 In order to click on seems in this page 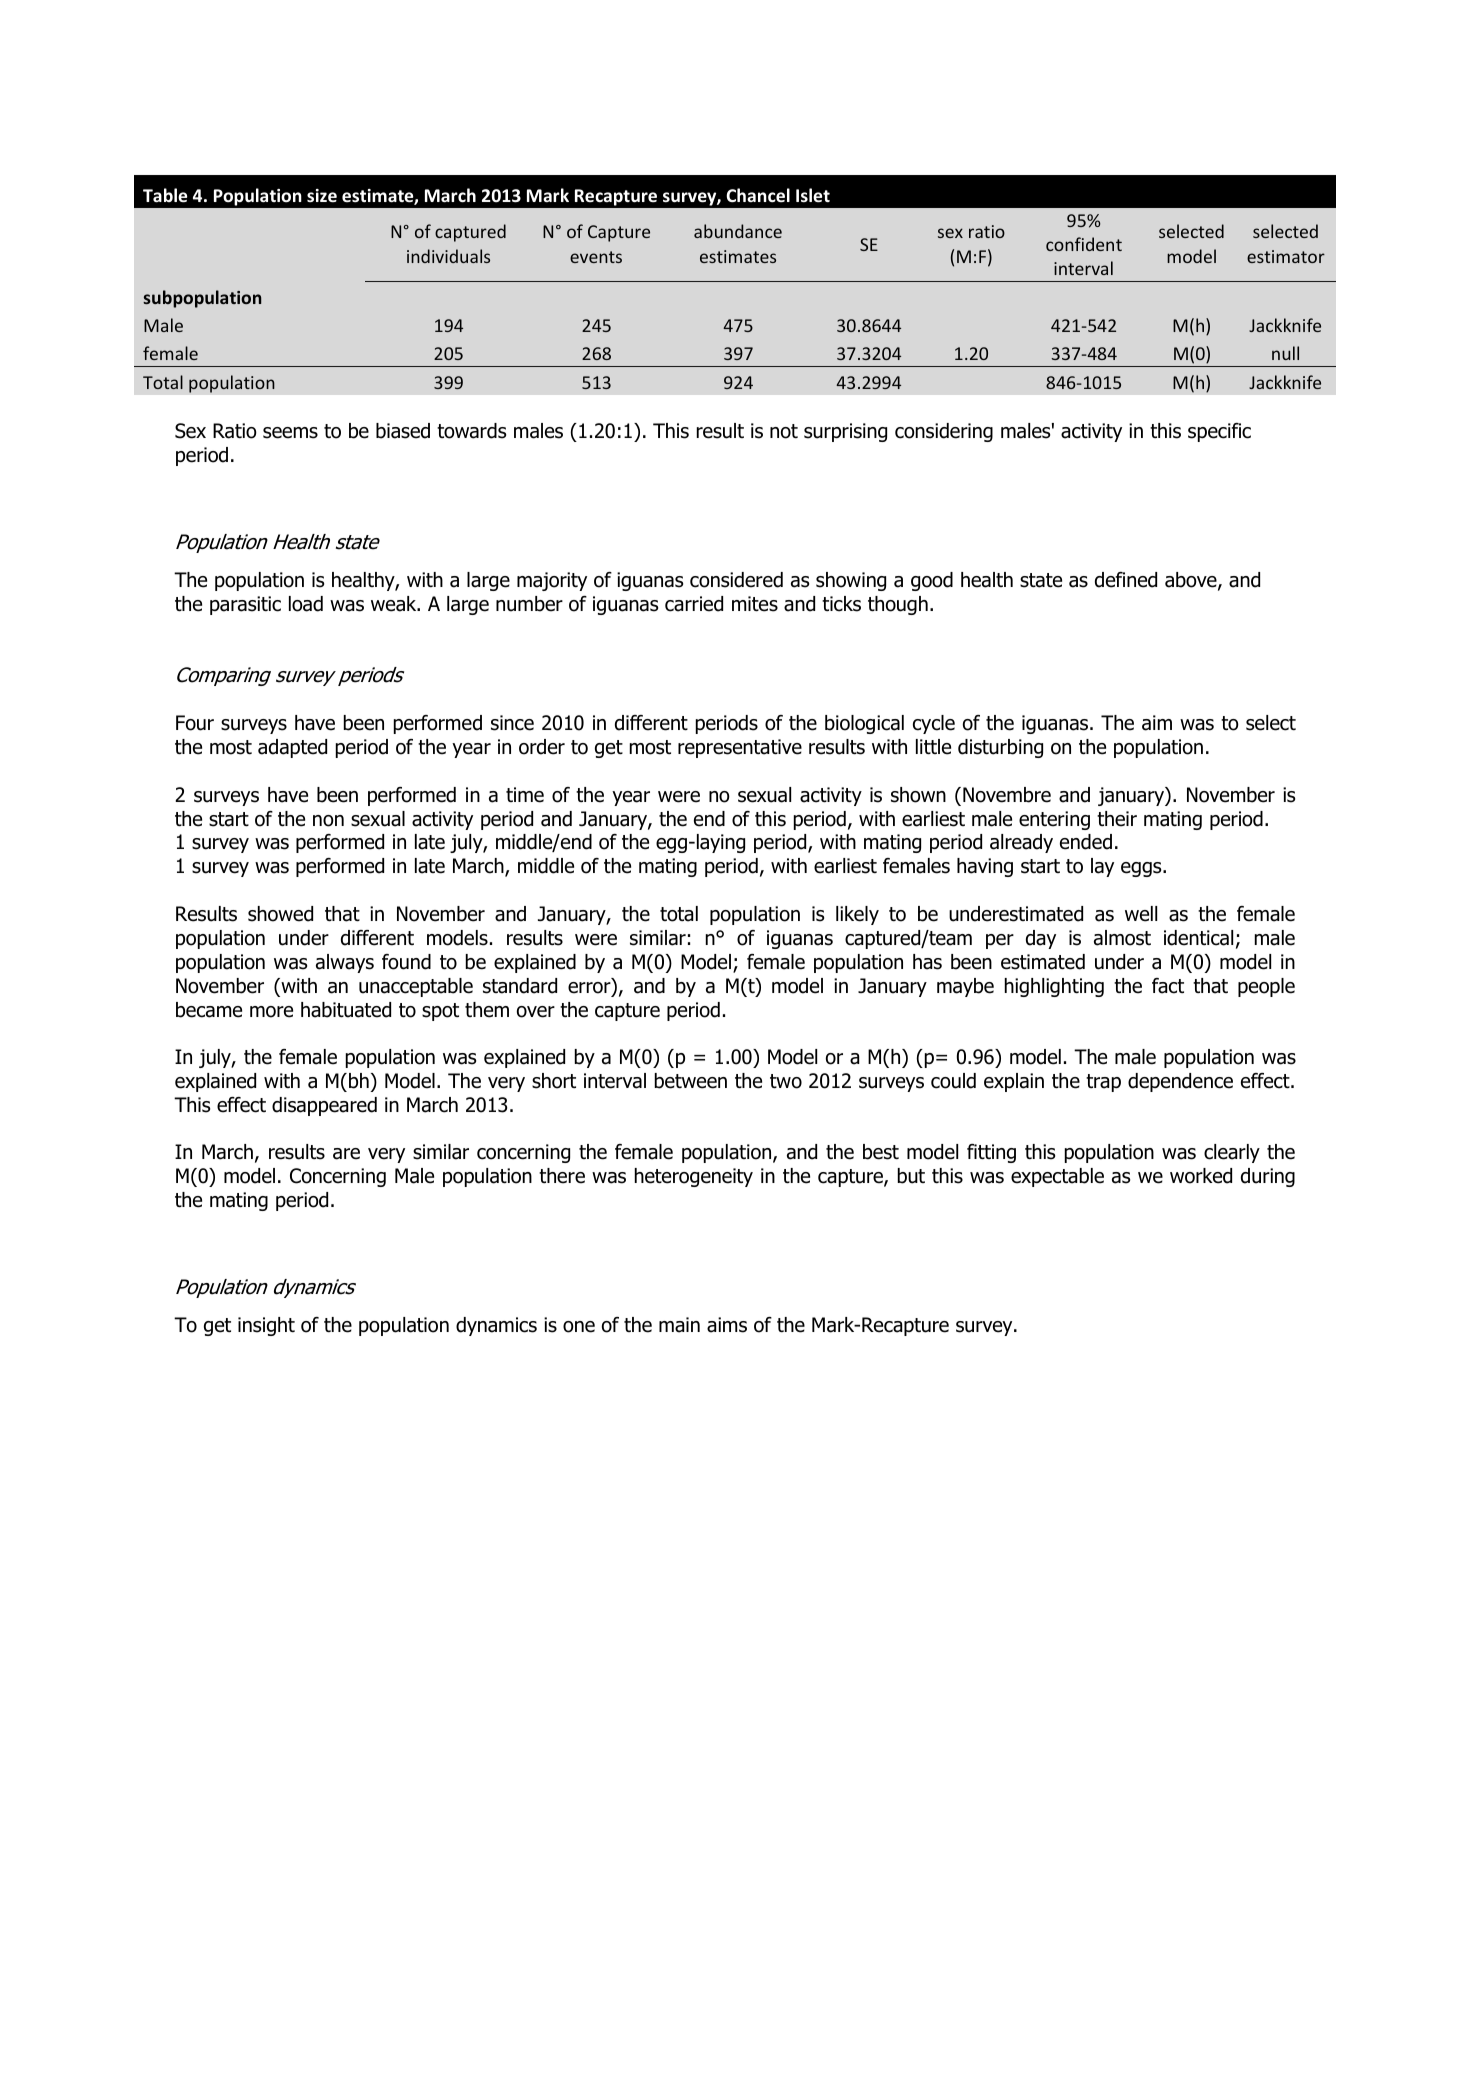, I will do `click(290, 433)`.
